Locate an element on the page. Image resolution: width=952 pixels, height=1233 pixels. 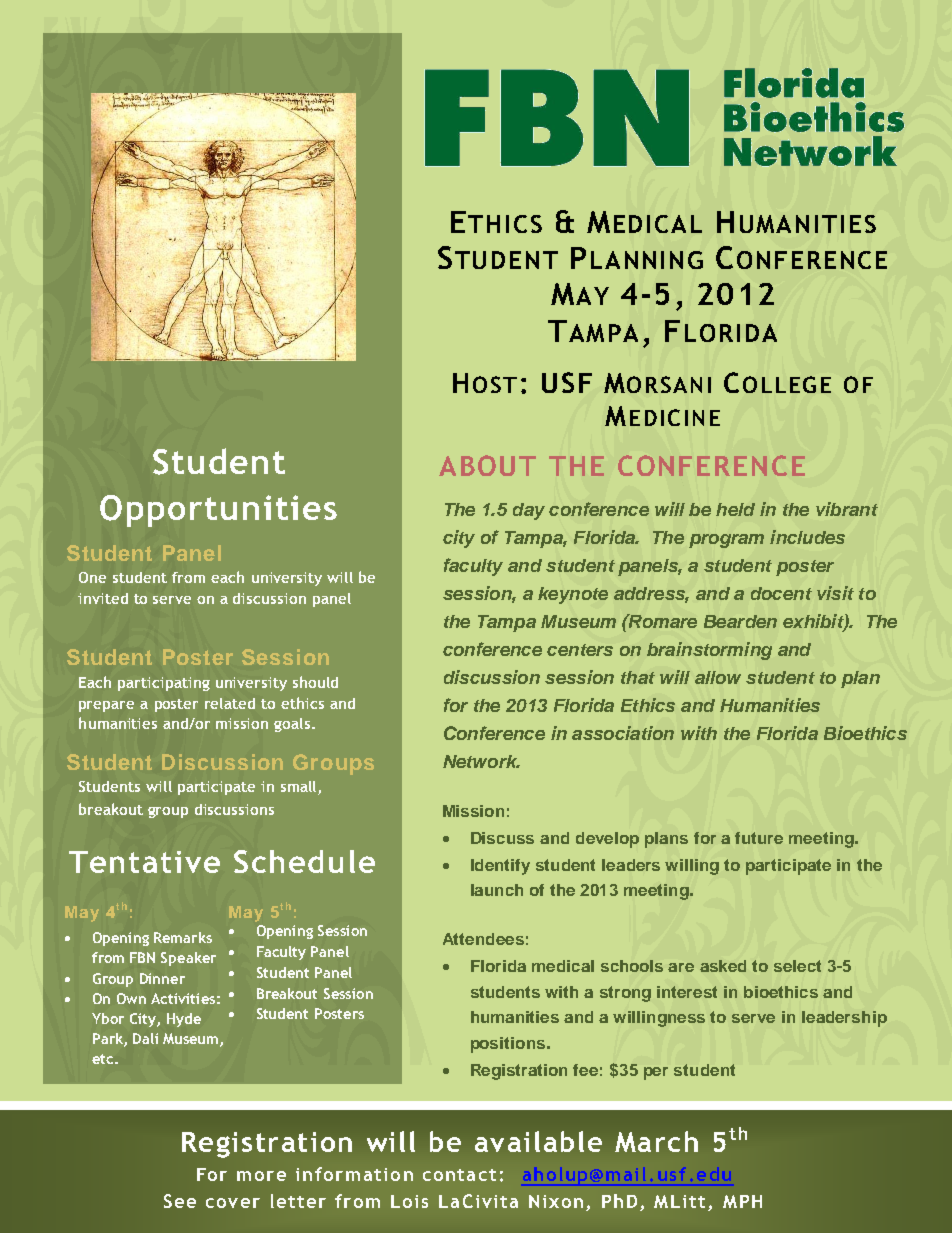
allow is located at coordinates (718, 677).
